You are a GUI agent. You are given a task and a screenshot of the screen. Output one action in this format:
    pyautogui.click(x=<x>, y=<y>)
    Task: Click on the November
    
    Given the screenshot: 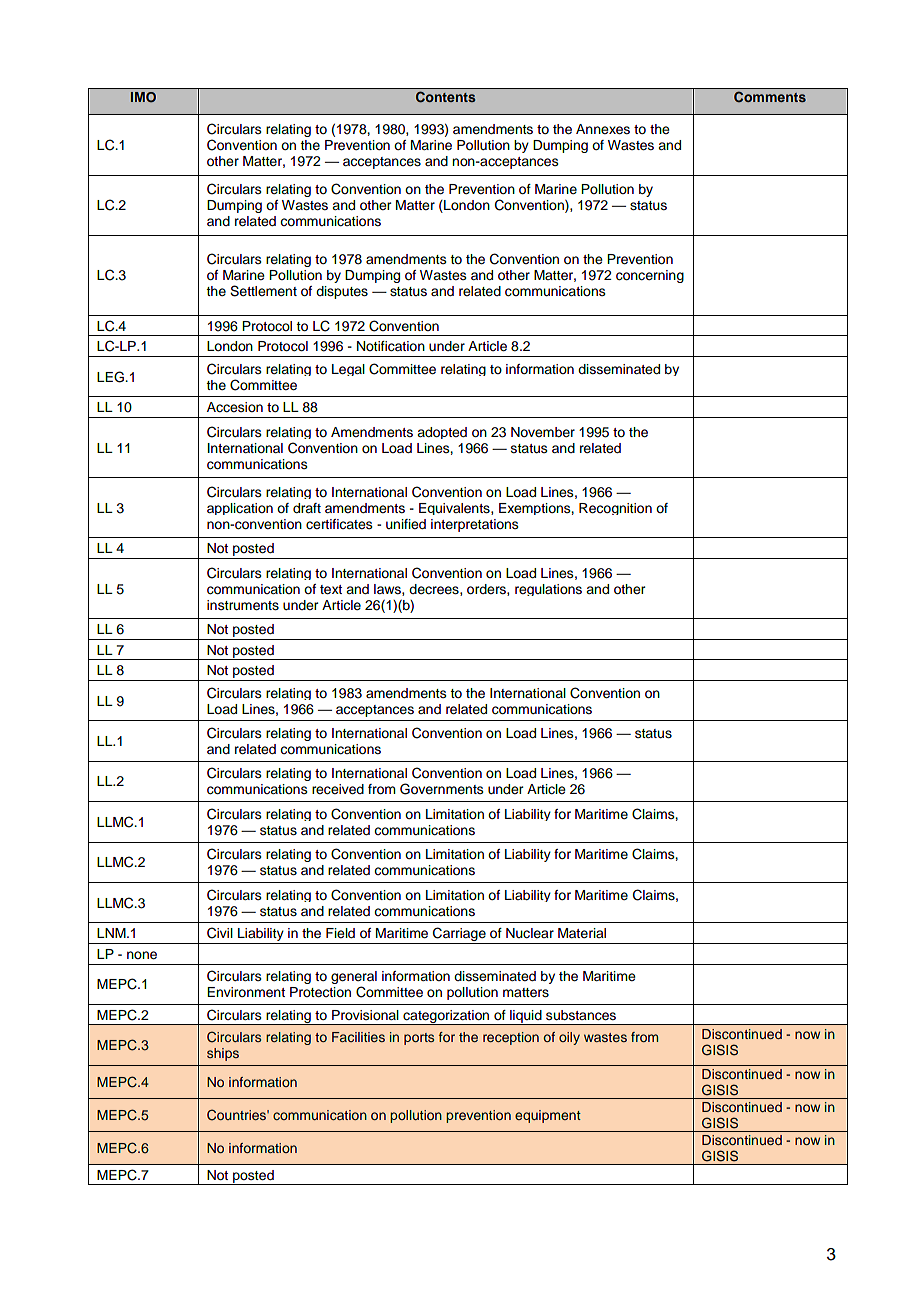 What is the action you would take?
    pyautogui.click(x=543, y=432)
